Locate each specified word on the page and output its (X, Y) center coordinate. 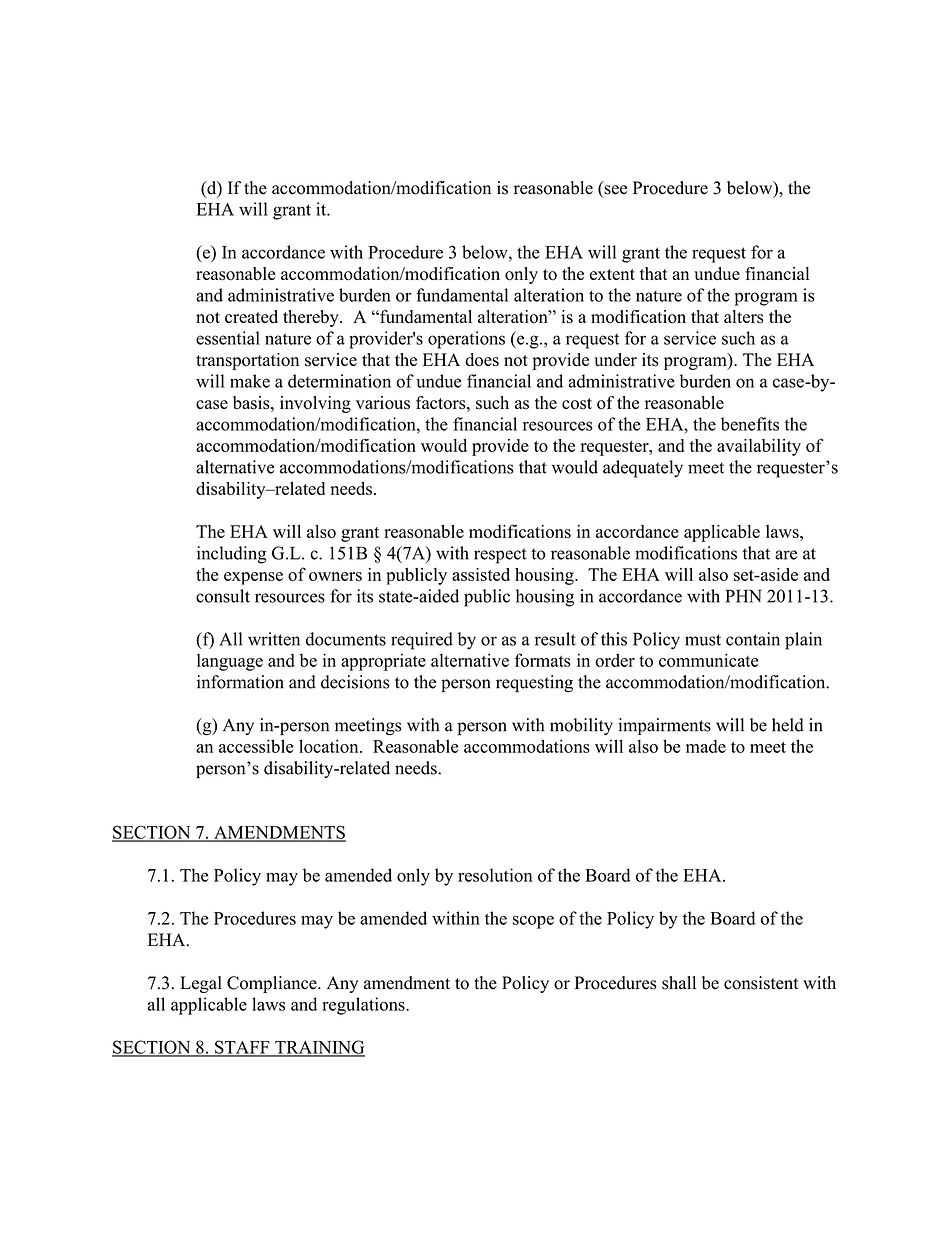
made (706, 746)
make (250, 381)
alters (744, 317)
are (786, 555)
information (240, 682)
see (614, 191)
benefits (750, 424)
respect (500, 556)
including (231, 555)
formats (543, 660)
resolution (495, 875)
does (482, 360)
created (251, 316)
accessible (256, 746)
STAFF (242, 1048)
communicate (708, 660)
